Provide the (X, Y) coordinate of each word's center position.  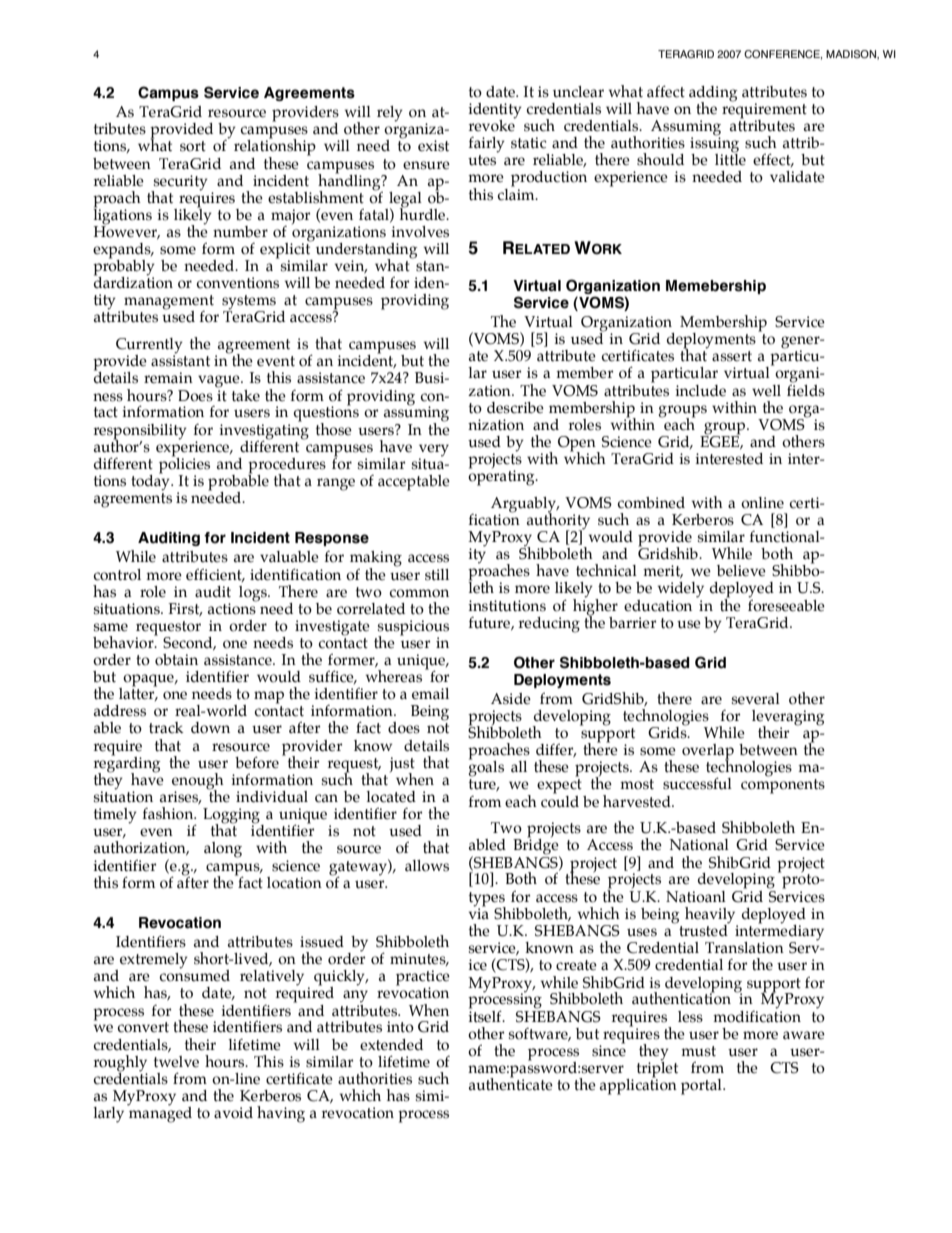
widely (681, 590)
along (223, 850)
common (419, 593)
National (699, 845)
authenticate (511, 1083)
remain (168, 378)
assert (732, 356)
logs (254, 594)
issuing (714, 145)
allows (427, 866)
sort (193, 146)
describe (515, 408)
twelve (176, 1062)
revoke (492, 125)
